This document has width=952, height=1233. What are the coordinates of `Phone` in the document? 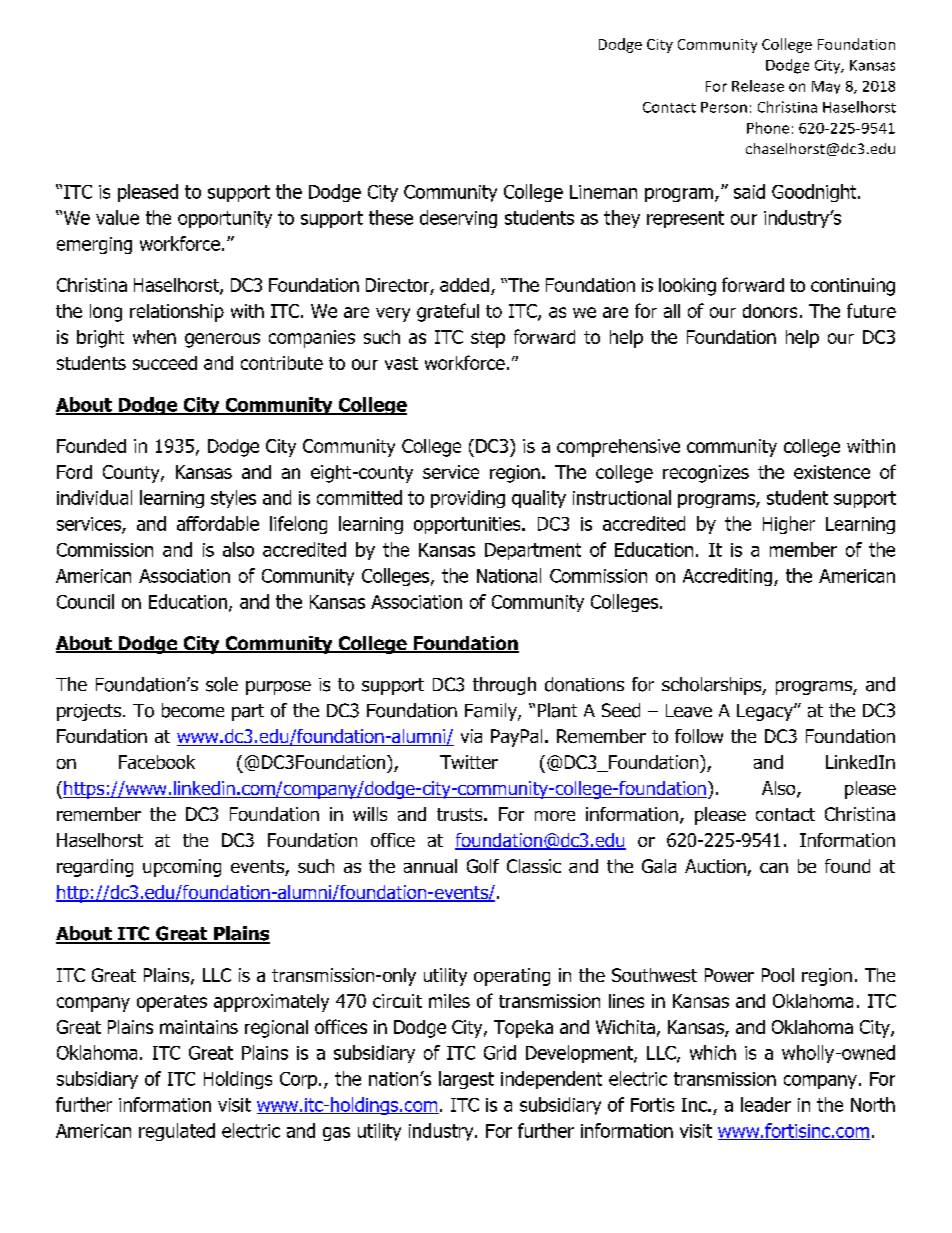 It's located at (768, 128).
